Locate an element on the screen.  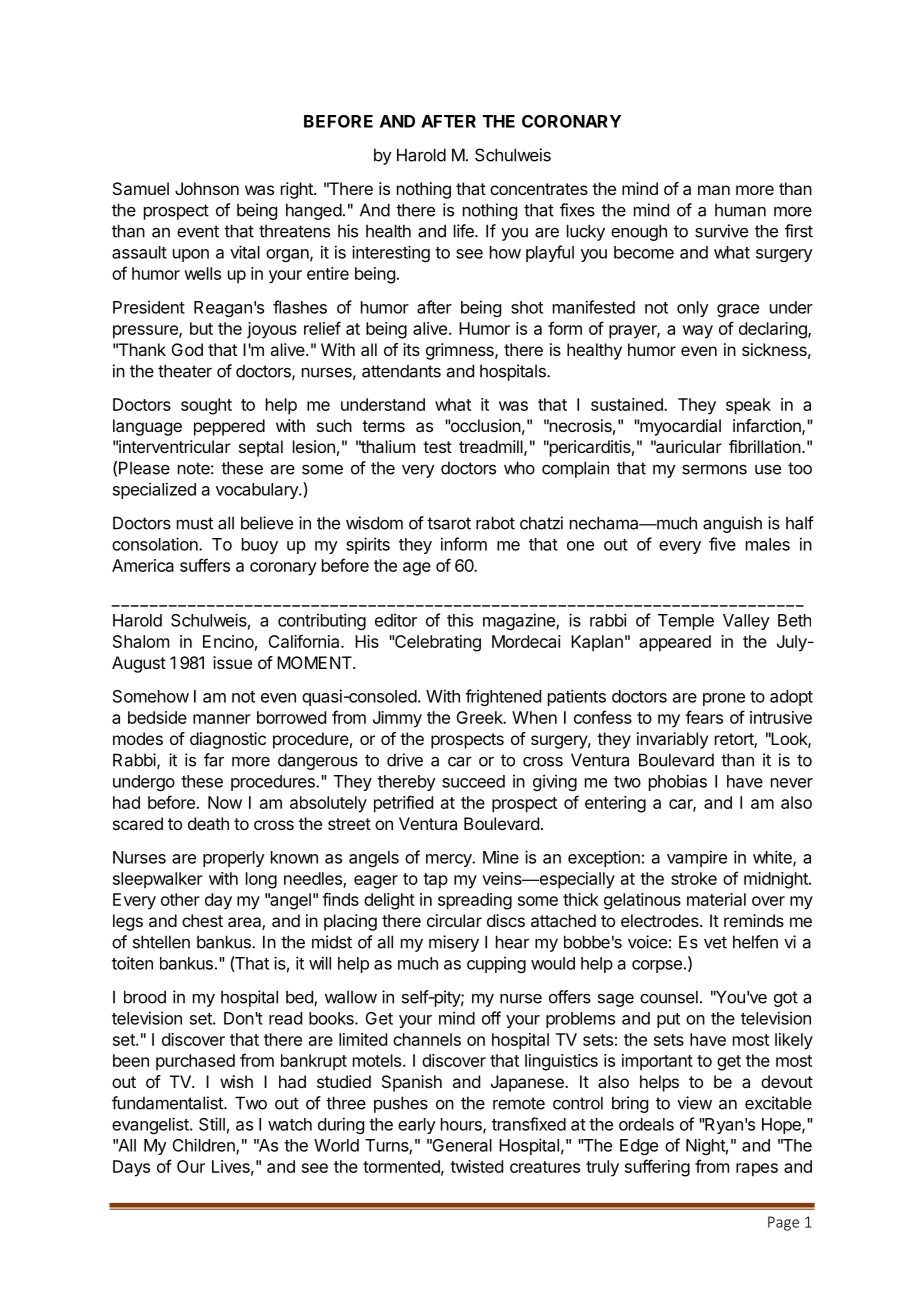
Children is located at coordinates (205, 1146).
